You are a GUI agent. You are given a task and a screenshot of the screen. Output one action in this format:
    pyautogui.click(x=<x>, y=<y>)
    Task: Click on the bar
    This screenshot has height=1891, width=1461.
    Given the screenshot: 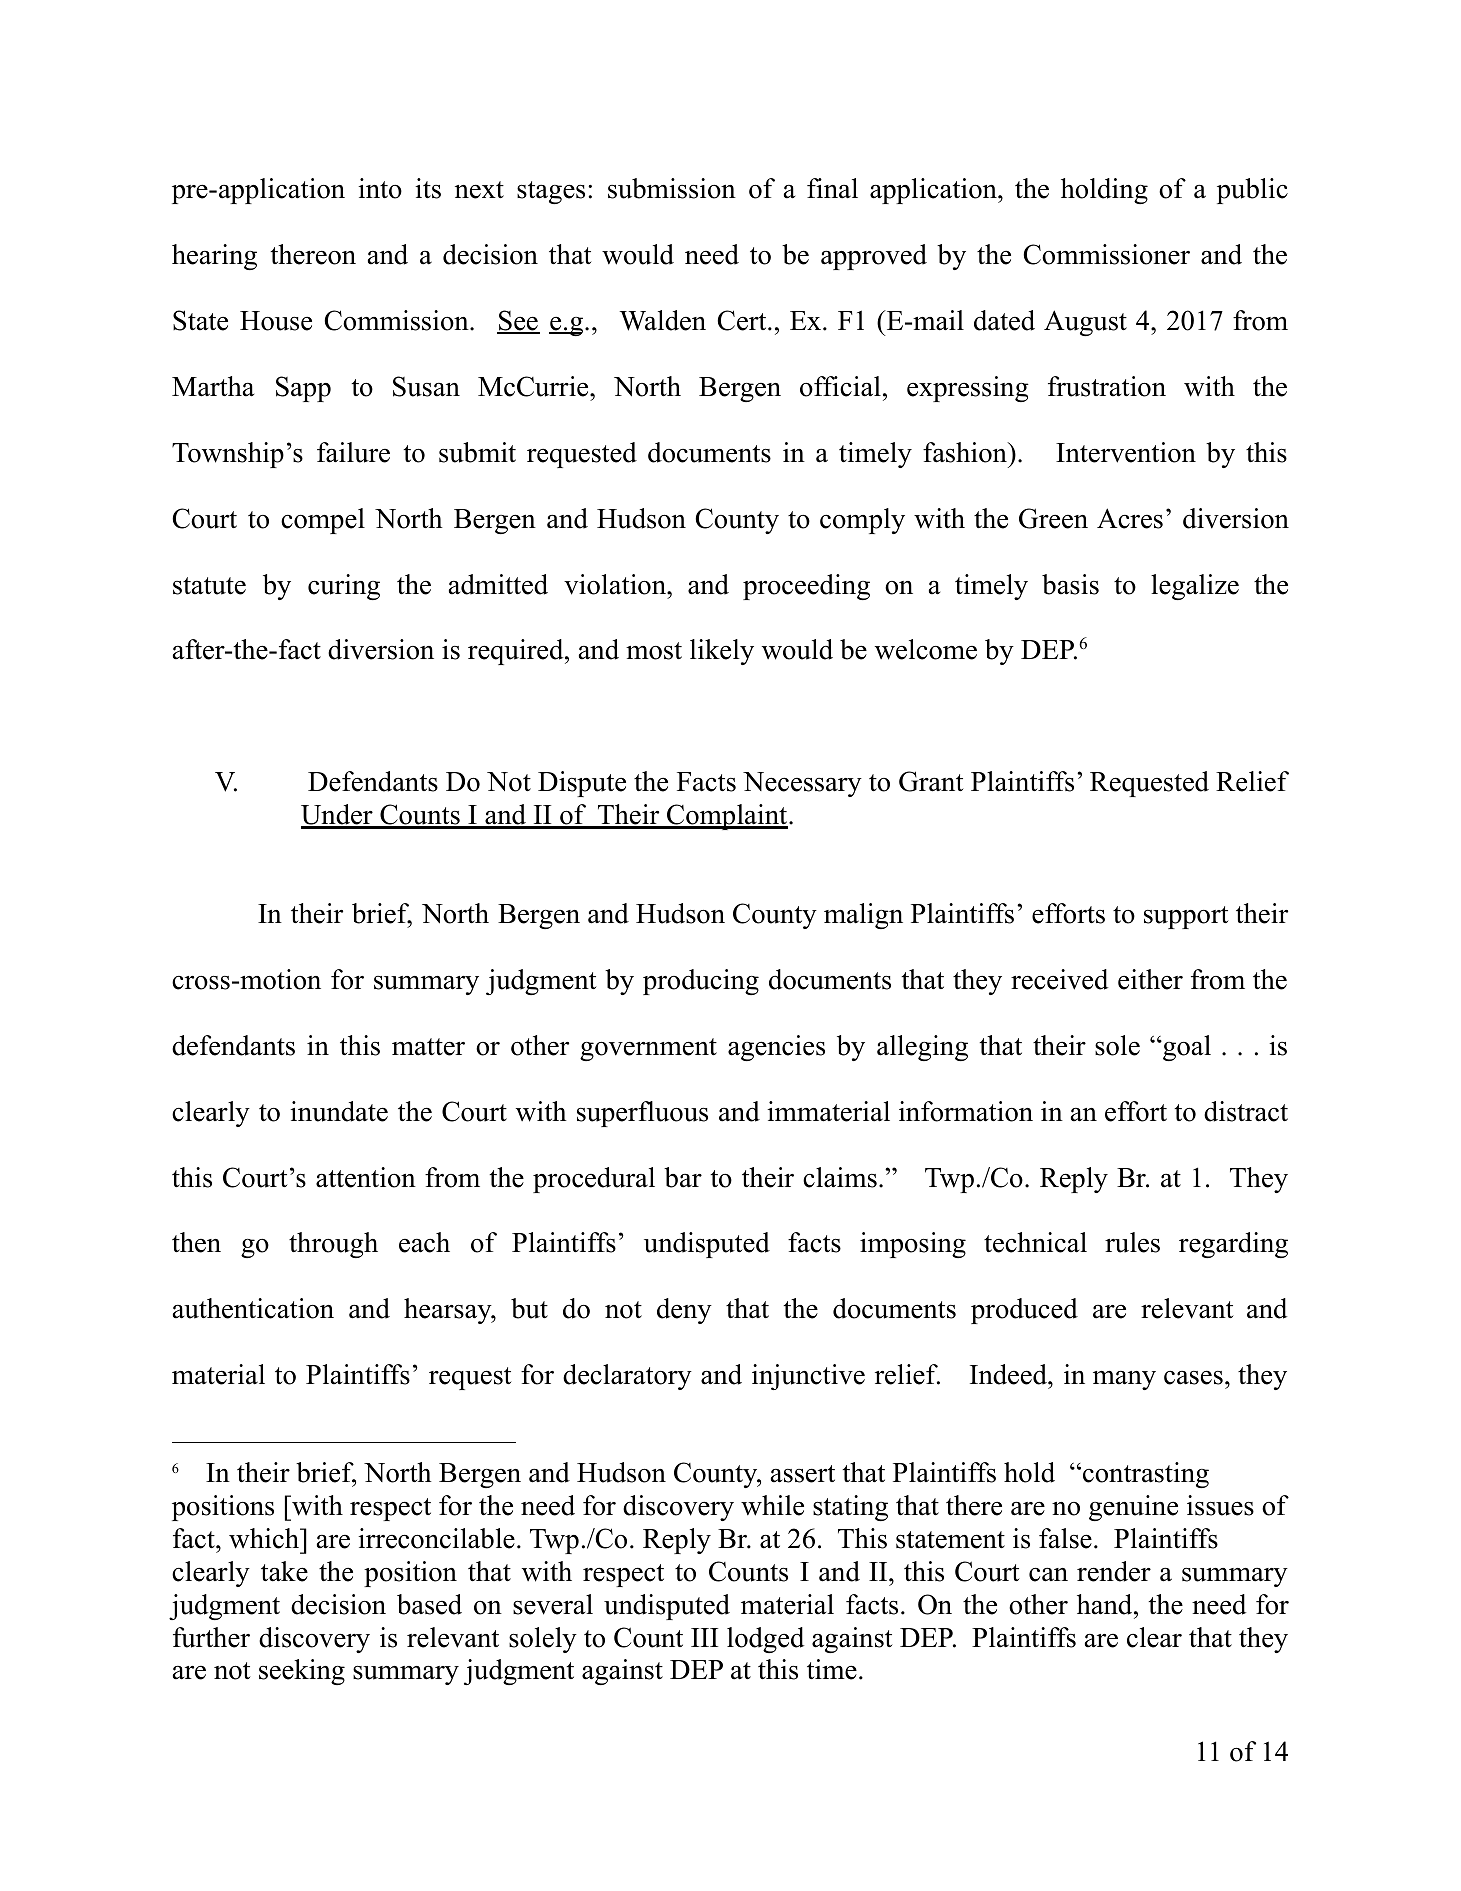 What is the action you would take?
    pyautogui.click(x=683, y=1177)
